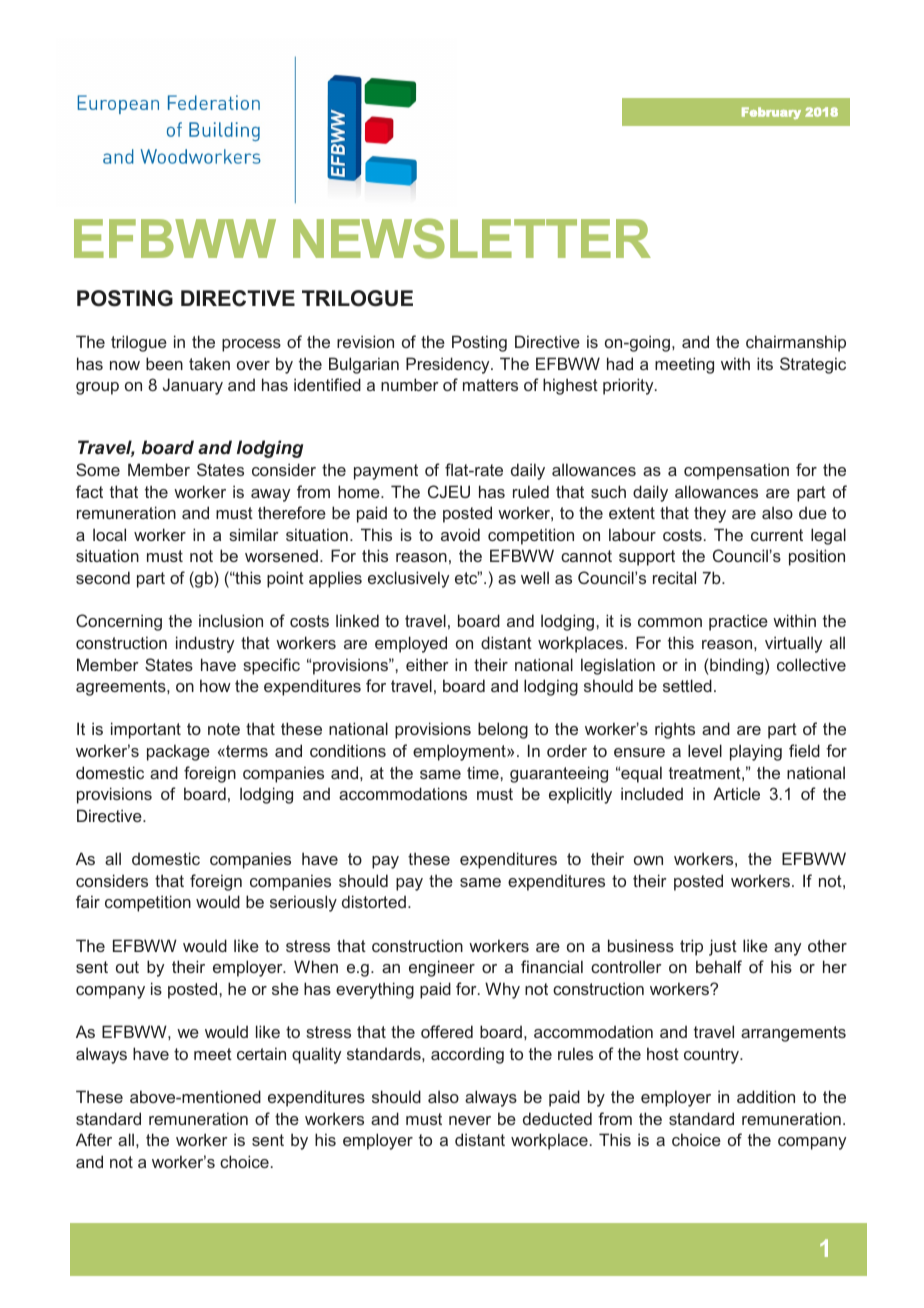  What do you see at coordinates (756, 752) in the screenshot?
I see `playing` at bounding box center [756, 752].
